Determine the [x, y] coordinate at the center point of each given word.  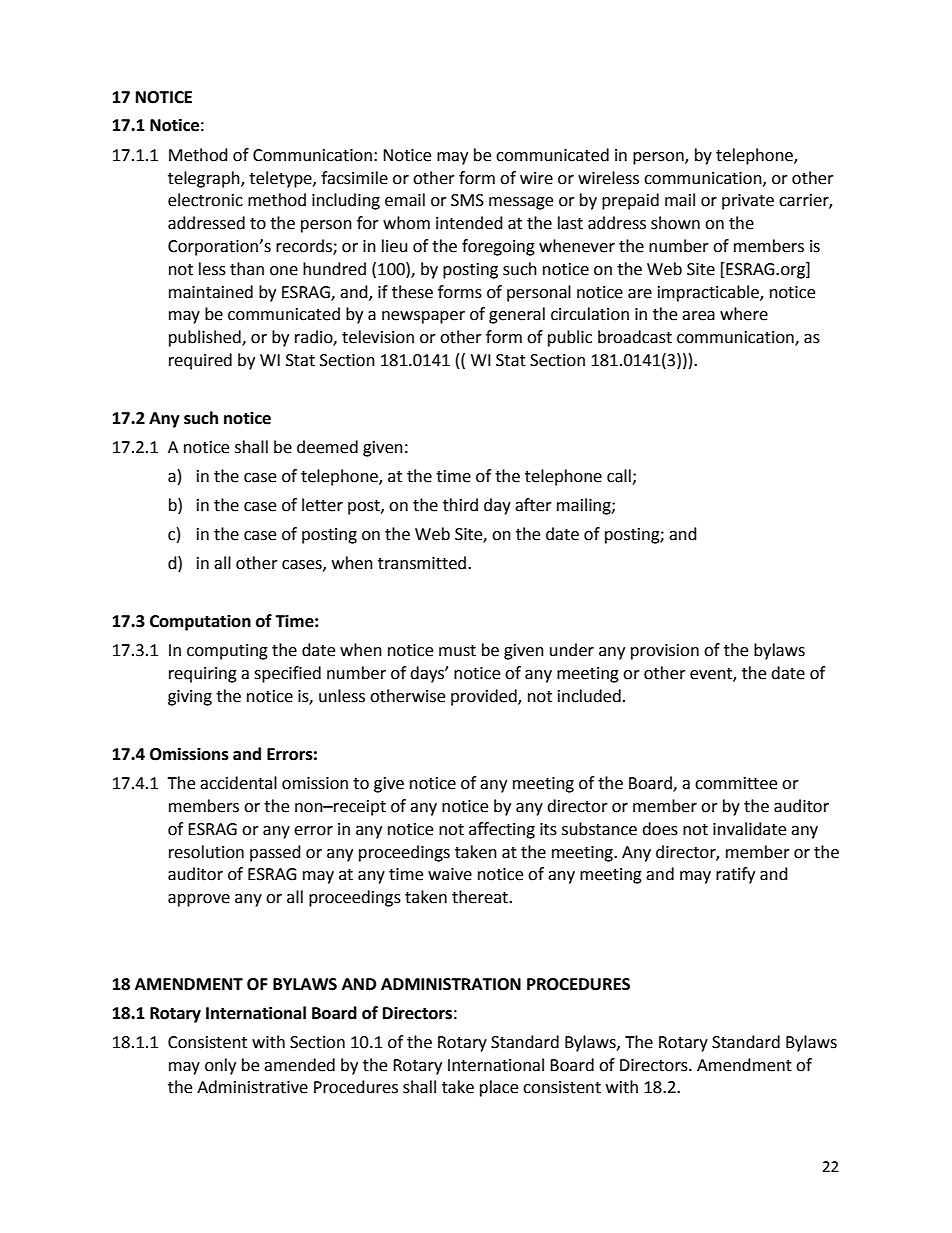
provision [665, 652]
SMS [467, 200]
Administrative [252, 1087]
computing [227, 652]
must [457, 651]
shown [675, 223]
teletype [281, 179]
